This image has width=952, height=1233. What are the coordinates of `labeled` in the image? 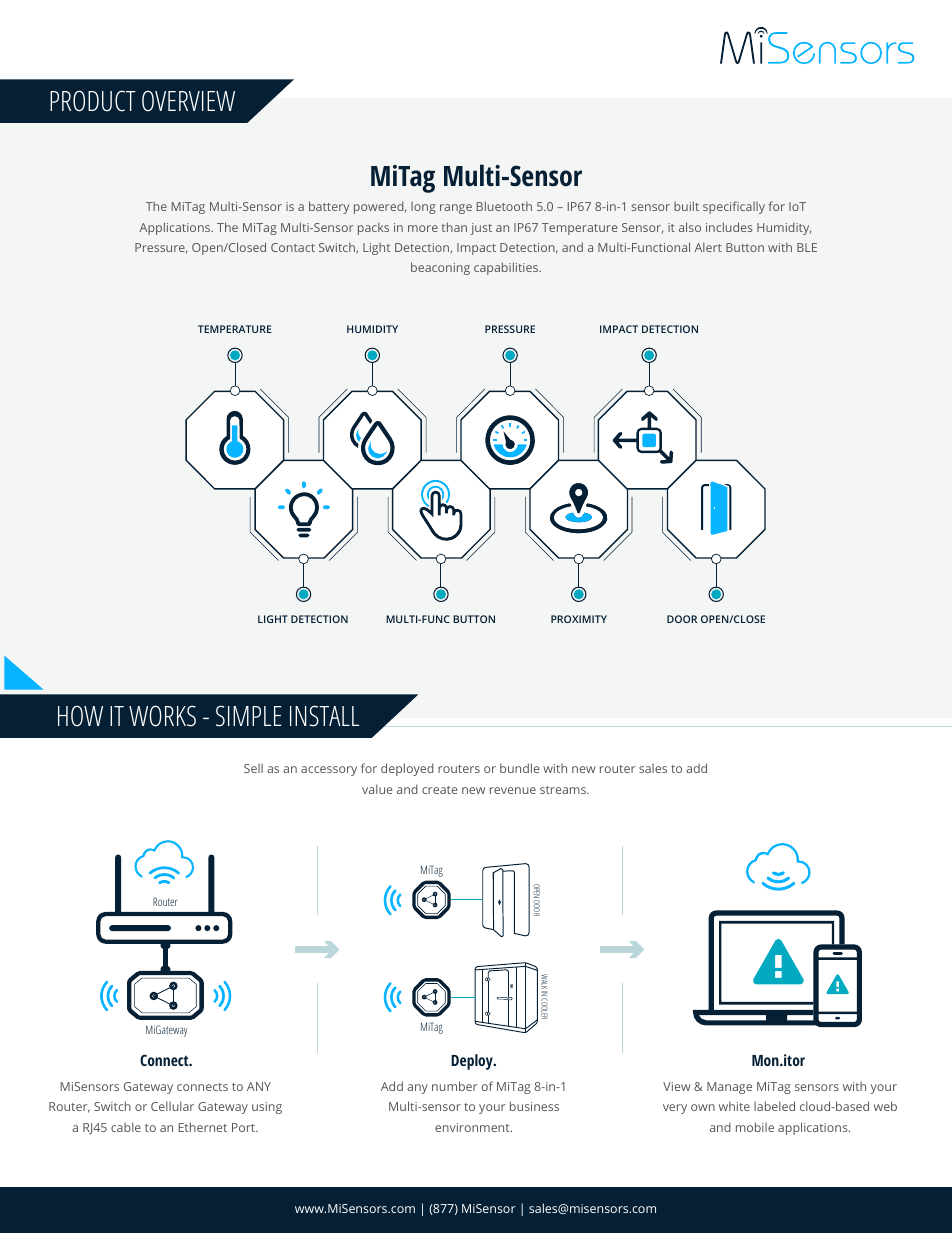 It's located at (774, 1106).
